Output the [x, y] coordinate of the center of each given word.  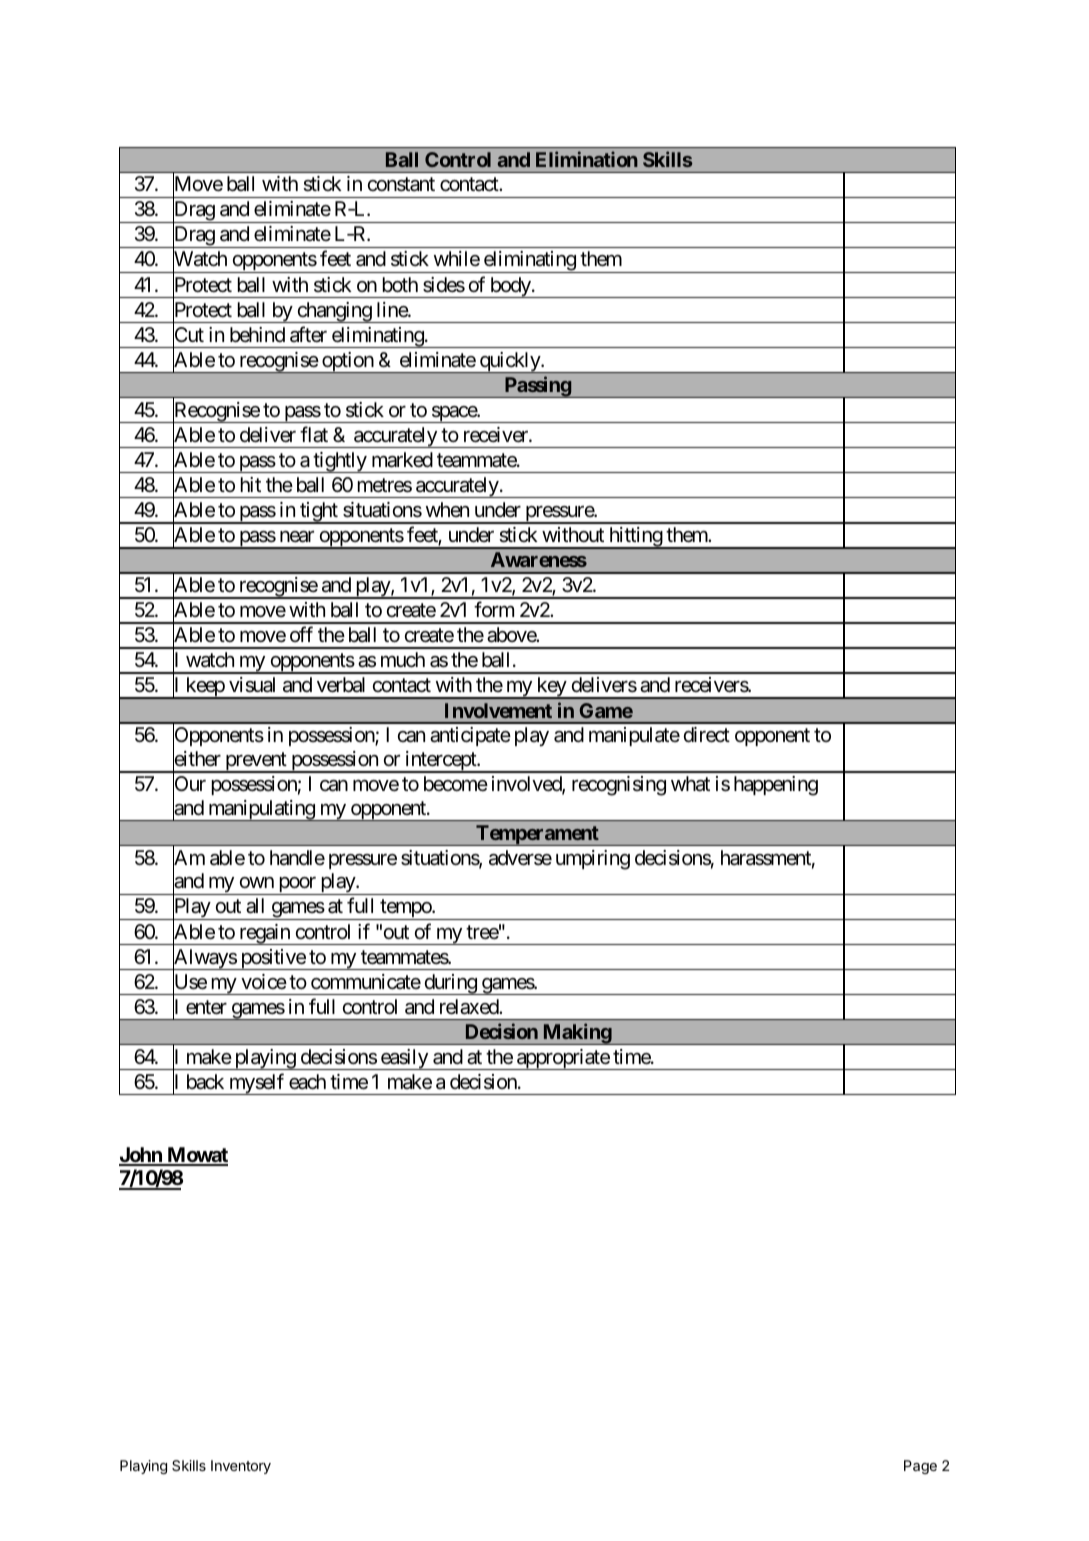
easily [404, 1059]
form [494, 609]
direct [707, 735]
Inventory [241, 1467]
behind [257, 334]
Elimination [587, 159]
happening [776, 786]
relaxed [470, 1007]
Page [920, 1467]
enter [206, 1007]
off [301, 634]
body [510, 287]
